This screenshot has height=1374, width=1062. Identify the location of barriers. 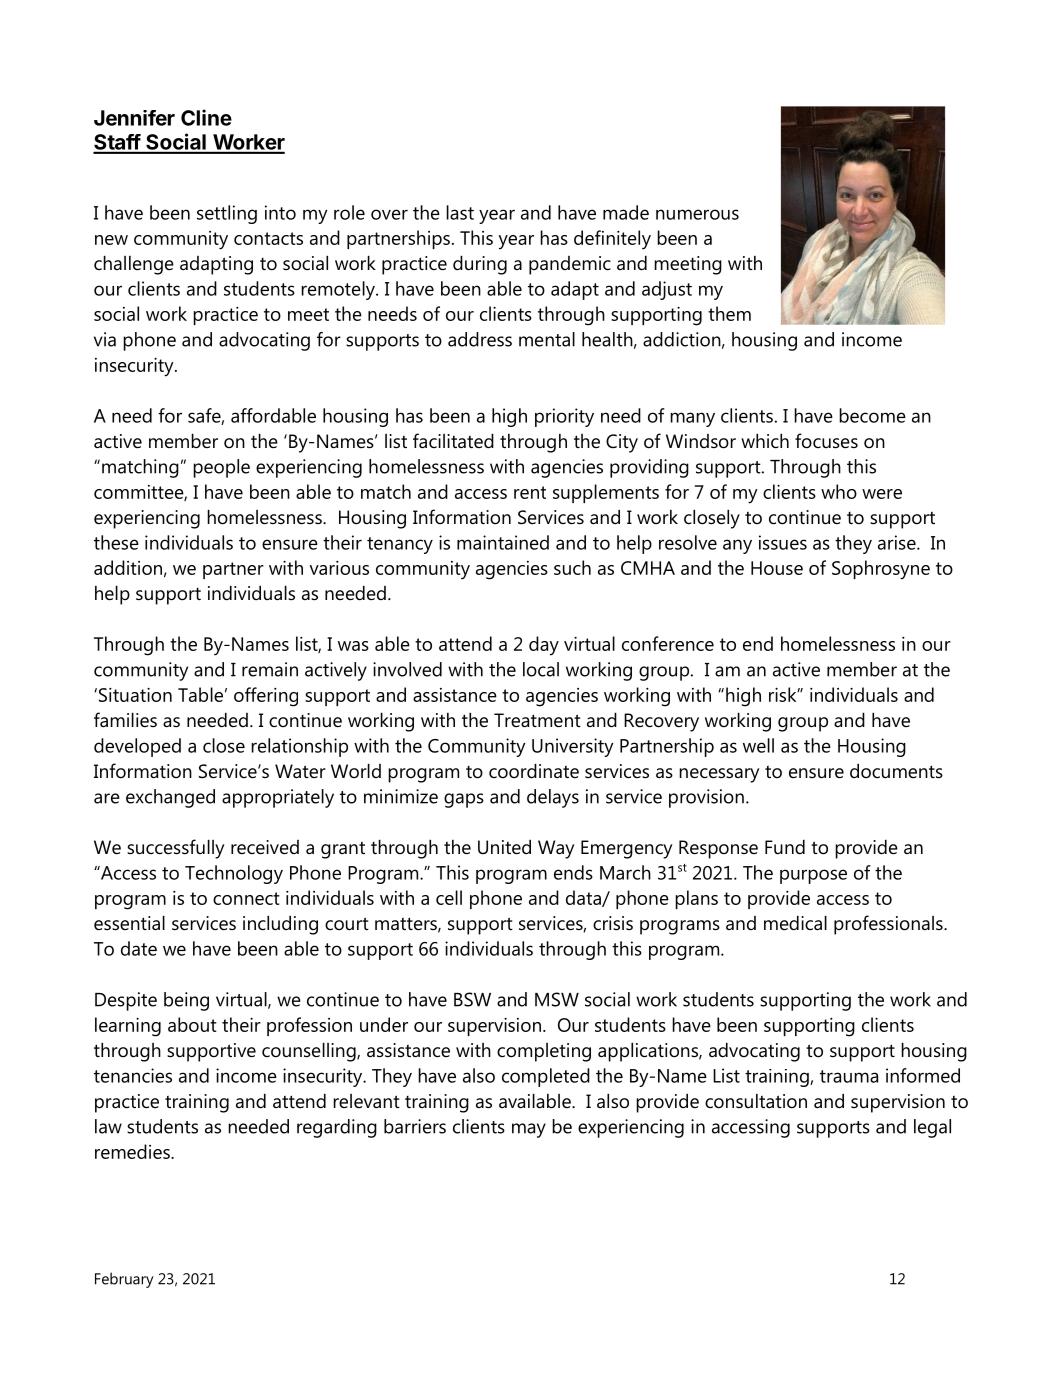
(415, 1126).
